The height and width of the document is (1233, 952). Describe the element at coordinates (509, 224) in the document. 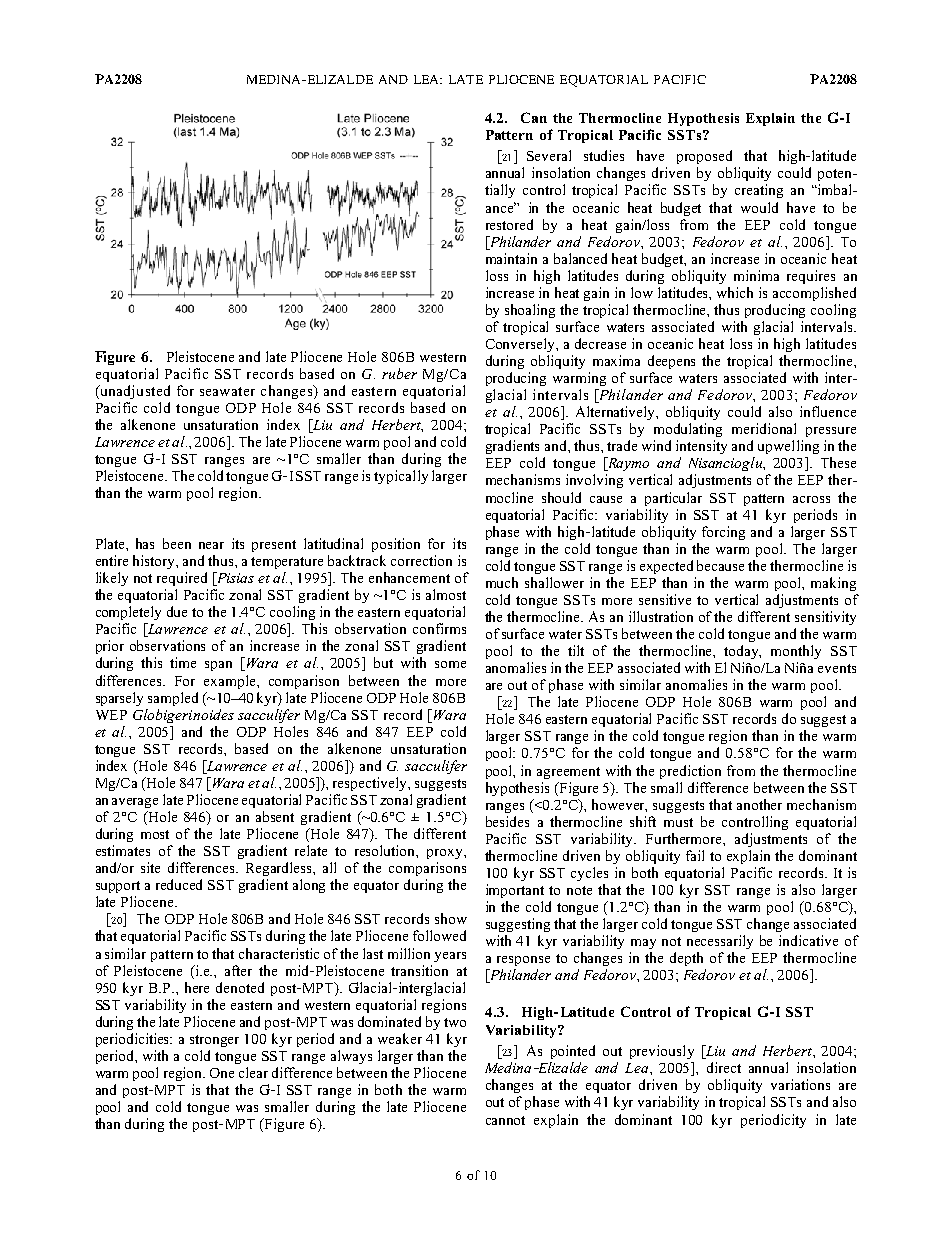

I see `restored` at that location.
